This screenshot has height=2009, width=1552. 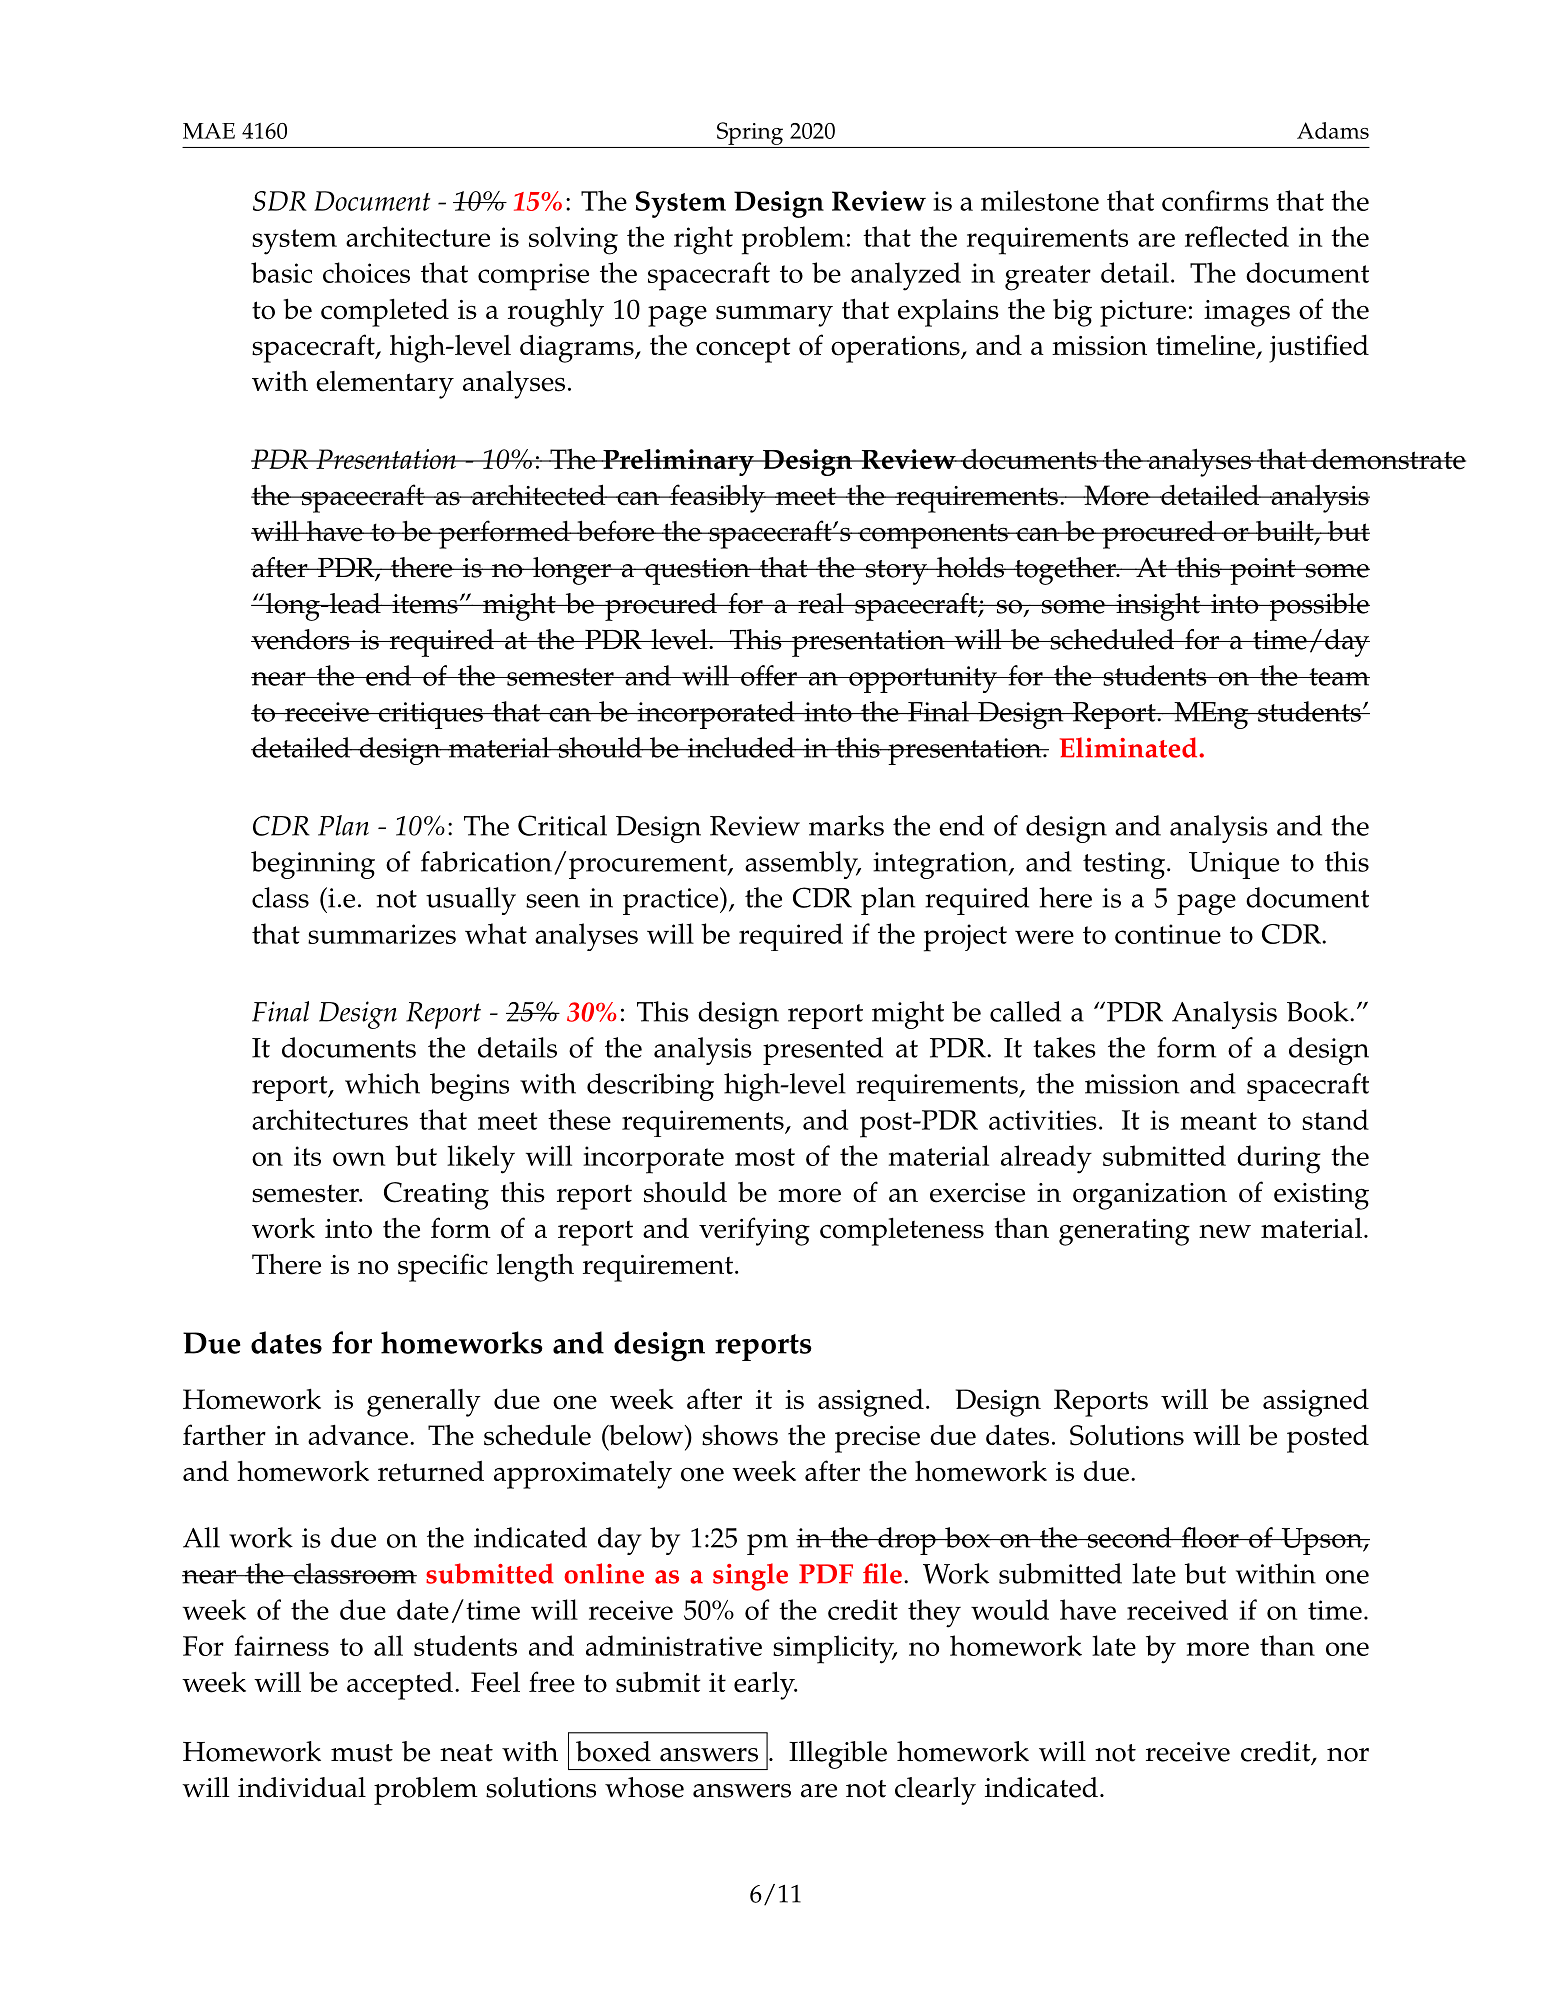 I want to click on marks, so click(x=846, y=825).
